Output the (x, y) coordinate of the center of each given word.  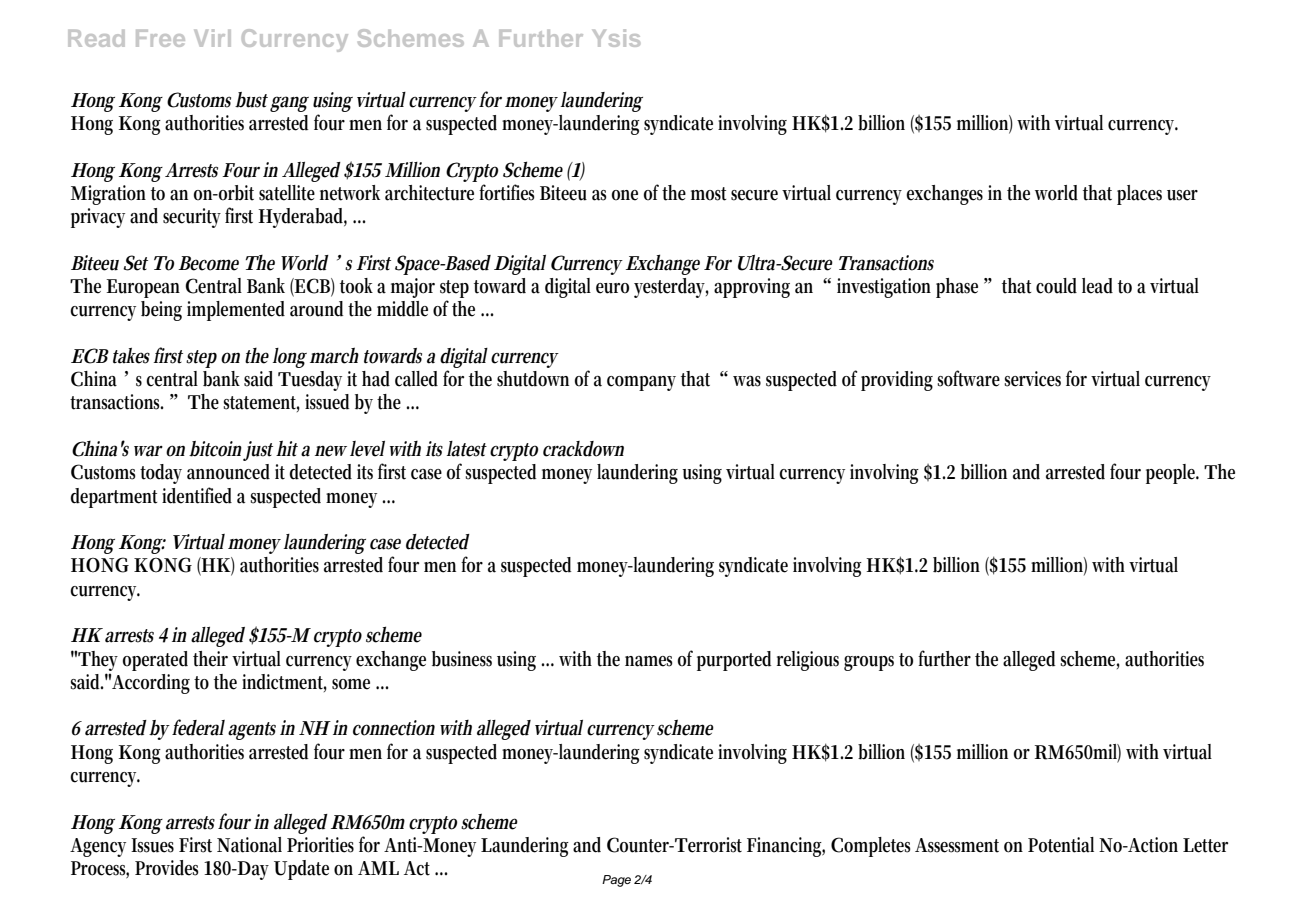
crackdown (583, 449)
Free (160, 38)
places (1139, 195)
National (249, 845)
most (708, 194)
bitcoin (215, 449)
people (1172, 474)
